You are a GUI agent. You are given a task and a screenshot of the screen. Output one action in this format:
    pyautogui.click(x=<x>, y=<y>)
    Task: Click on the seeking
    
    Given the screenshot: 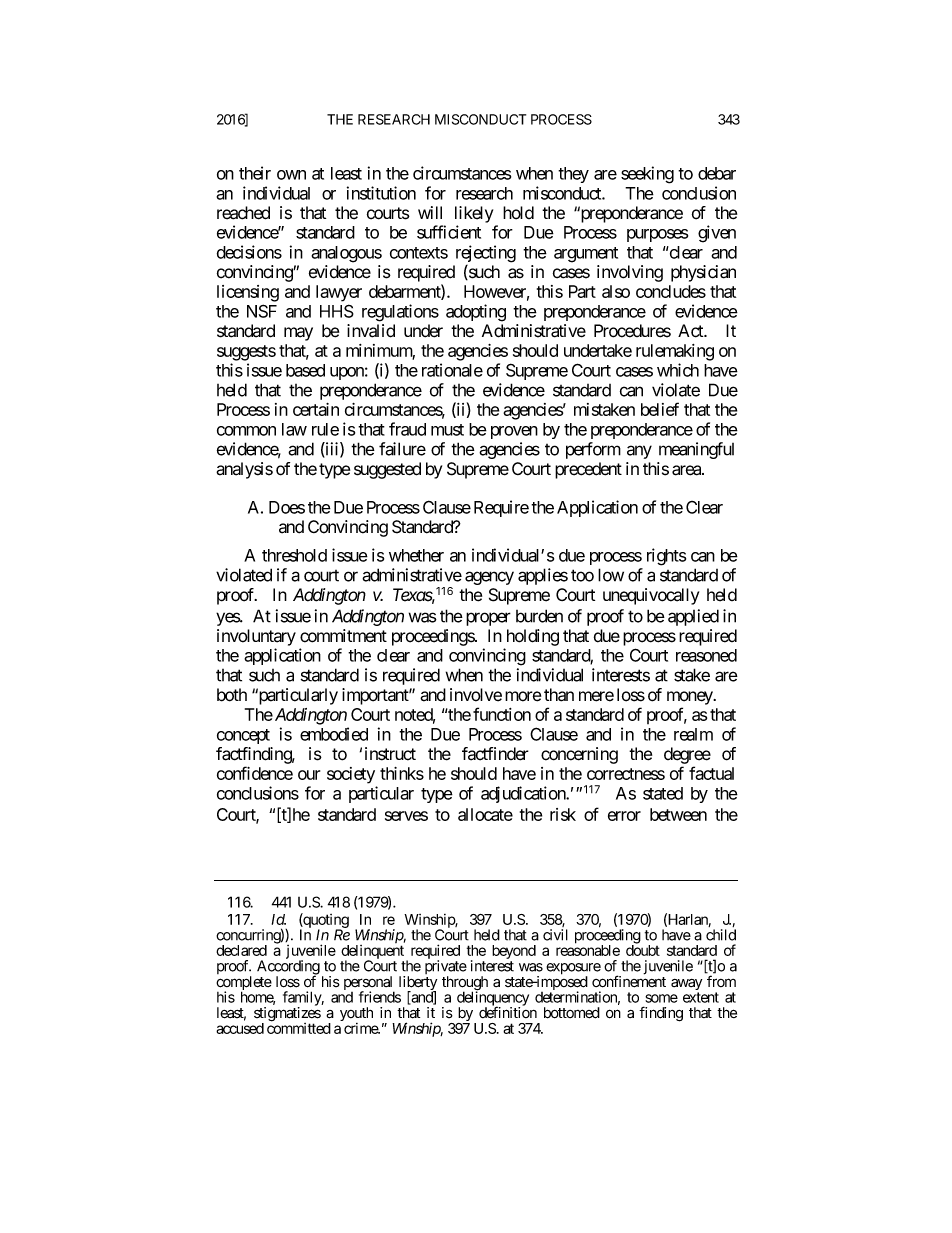 What is the action you would take?
    pyautogui.click(x=647, y=175)
